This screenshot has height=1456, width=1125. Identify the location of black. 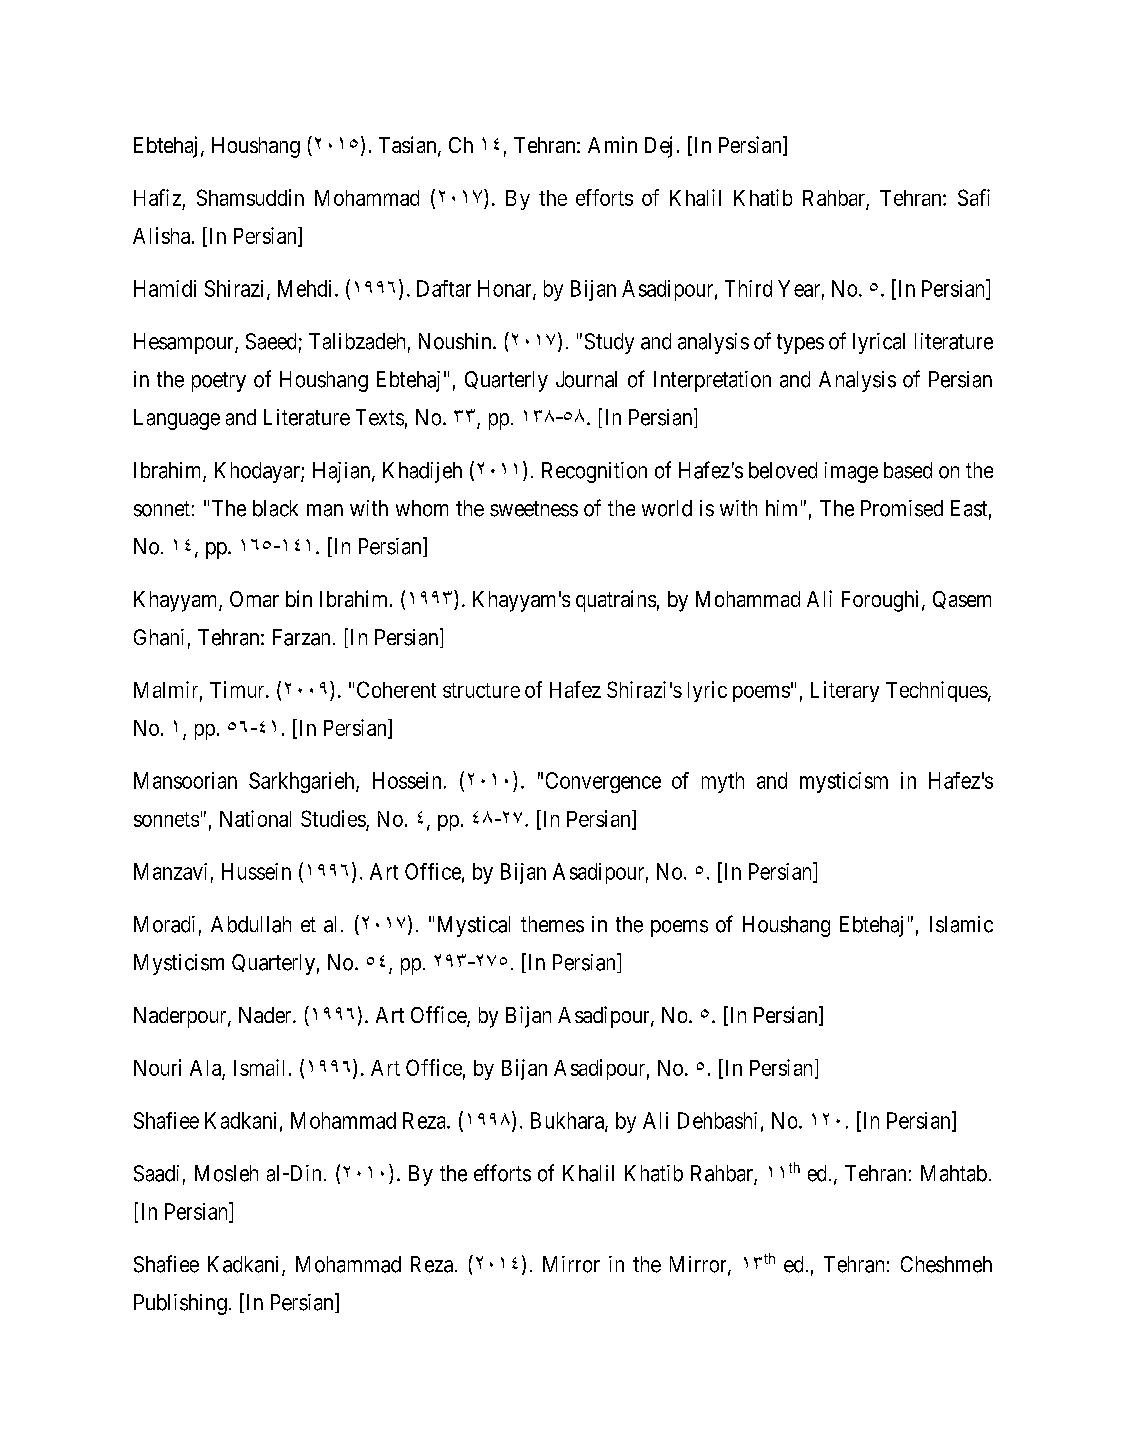
(275, 508).
